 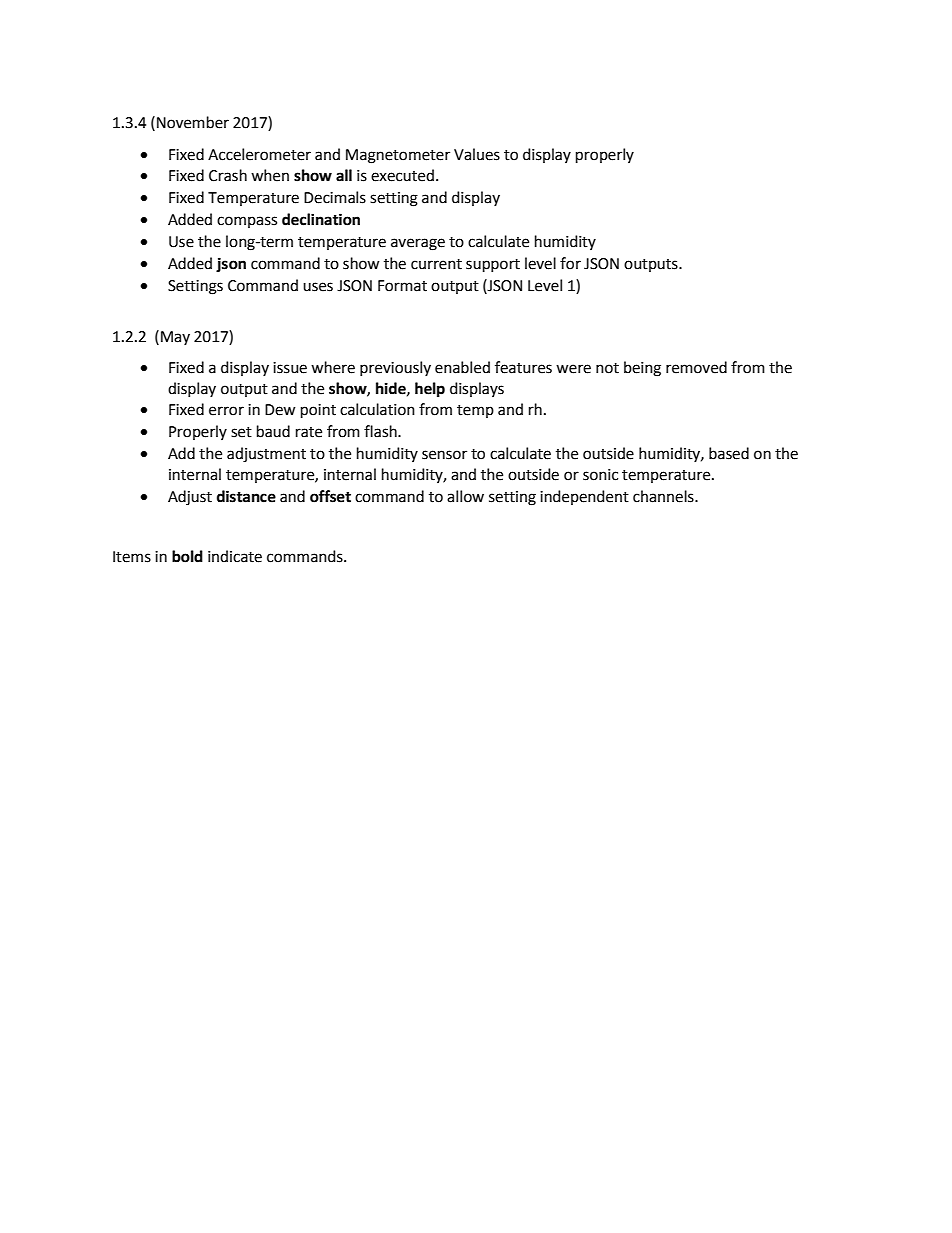 I want to click on November, so click(x=193, y=122).
